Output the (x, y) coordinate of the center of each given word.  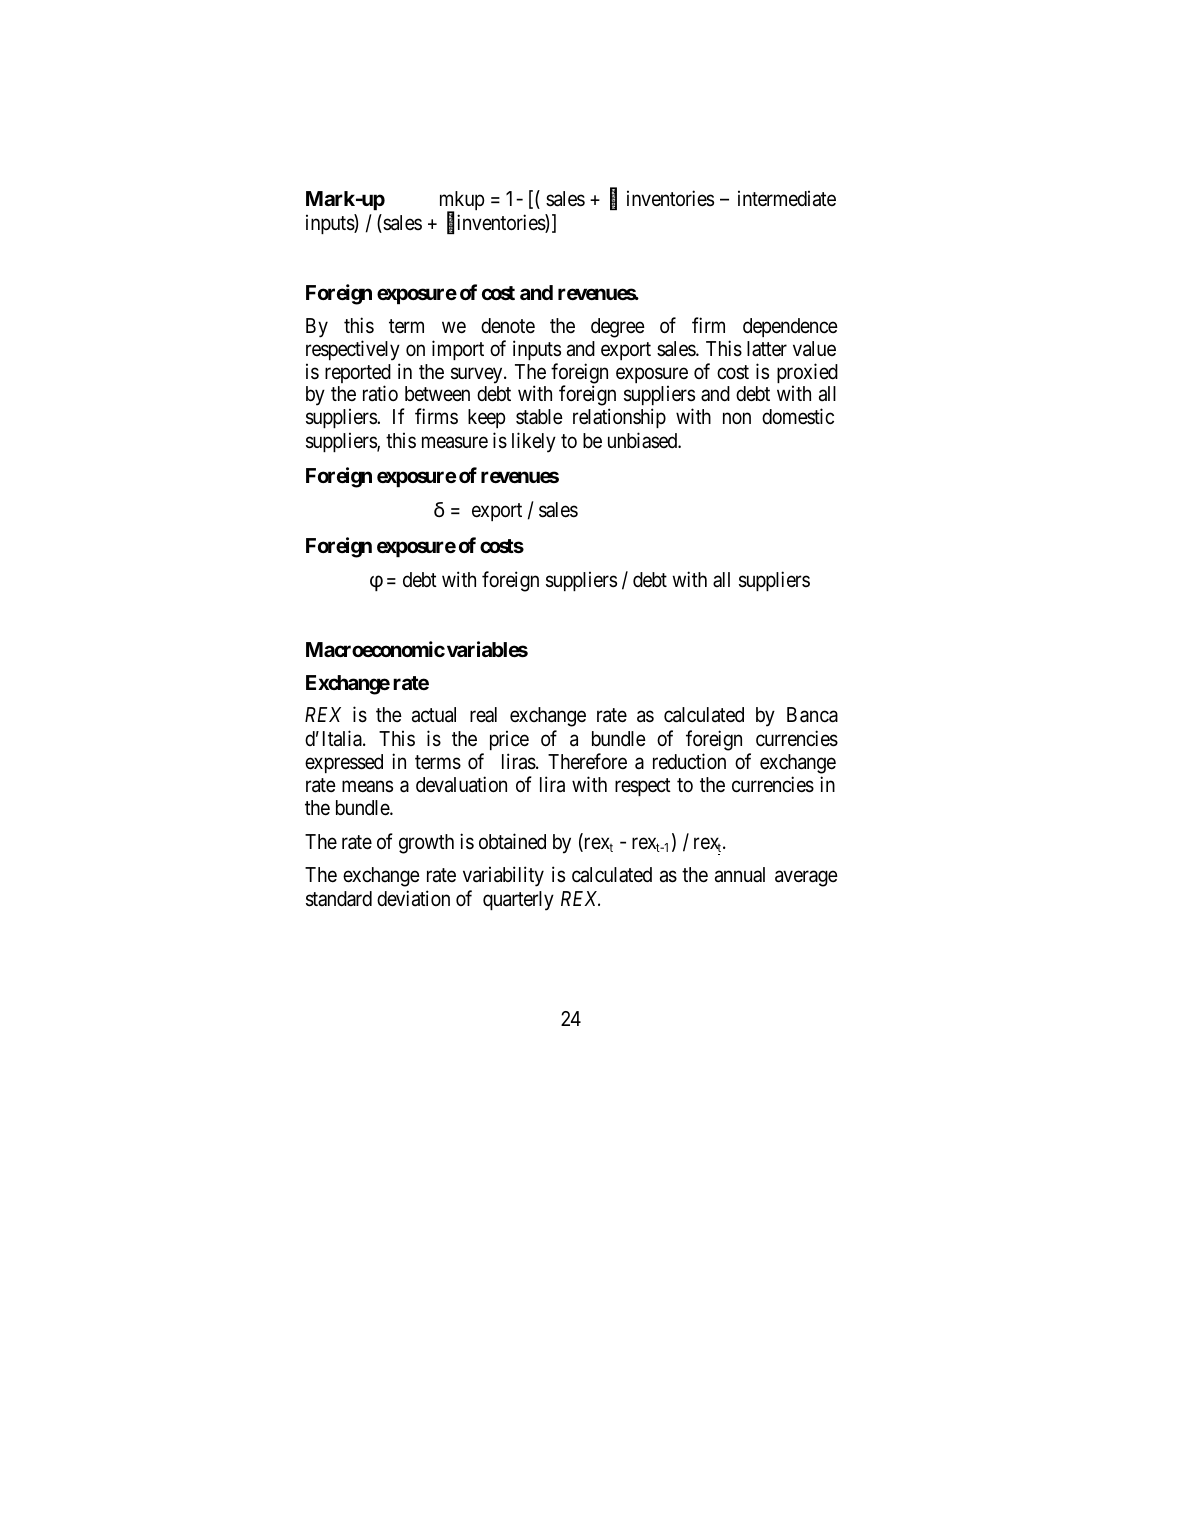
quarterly (518, 901)
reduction (689, 761)
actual (434, 715)
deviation (413, 898)
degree (618, 328)
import (458, 350)
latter (767, 349)
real (483, 715)
